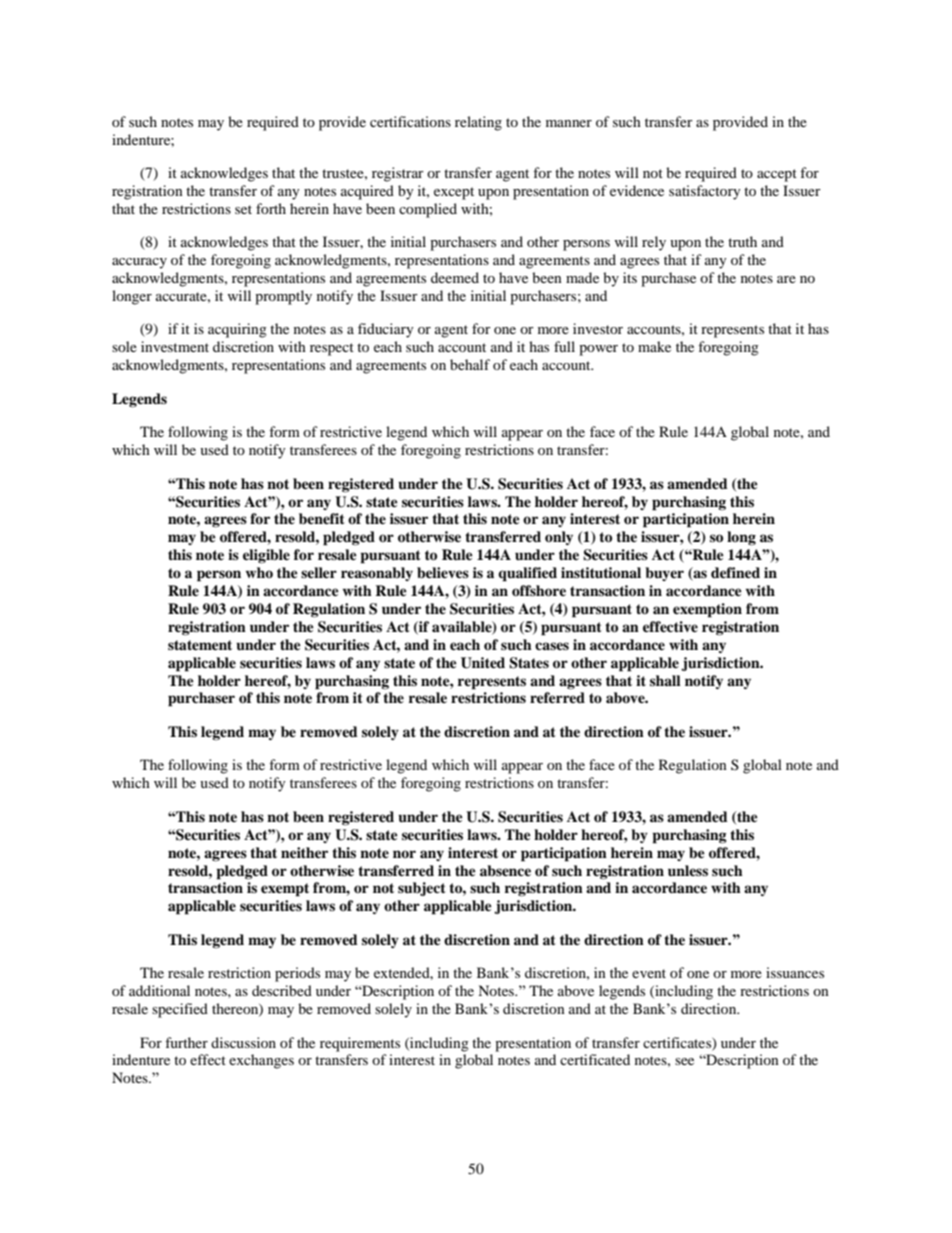 The image size is (952, 1233). Describe the element at coordinates (654, 346) in the screenshot. I see `make` at that location.
